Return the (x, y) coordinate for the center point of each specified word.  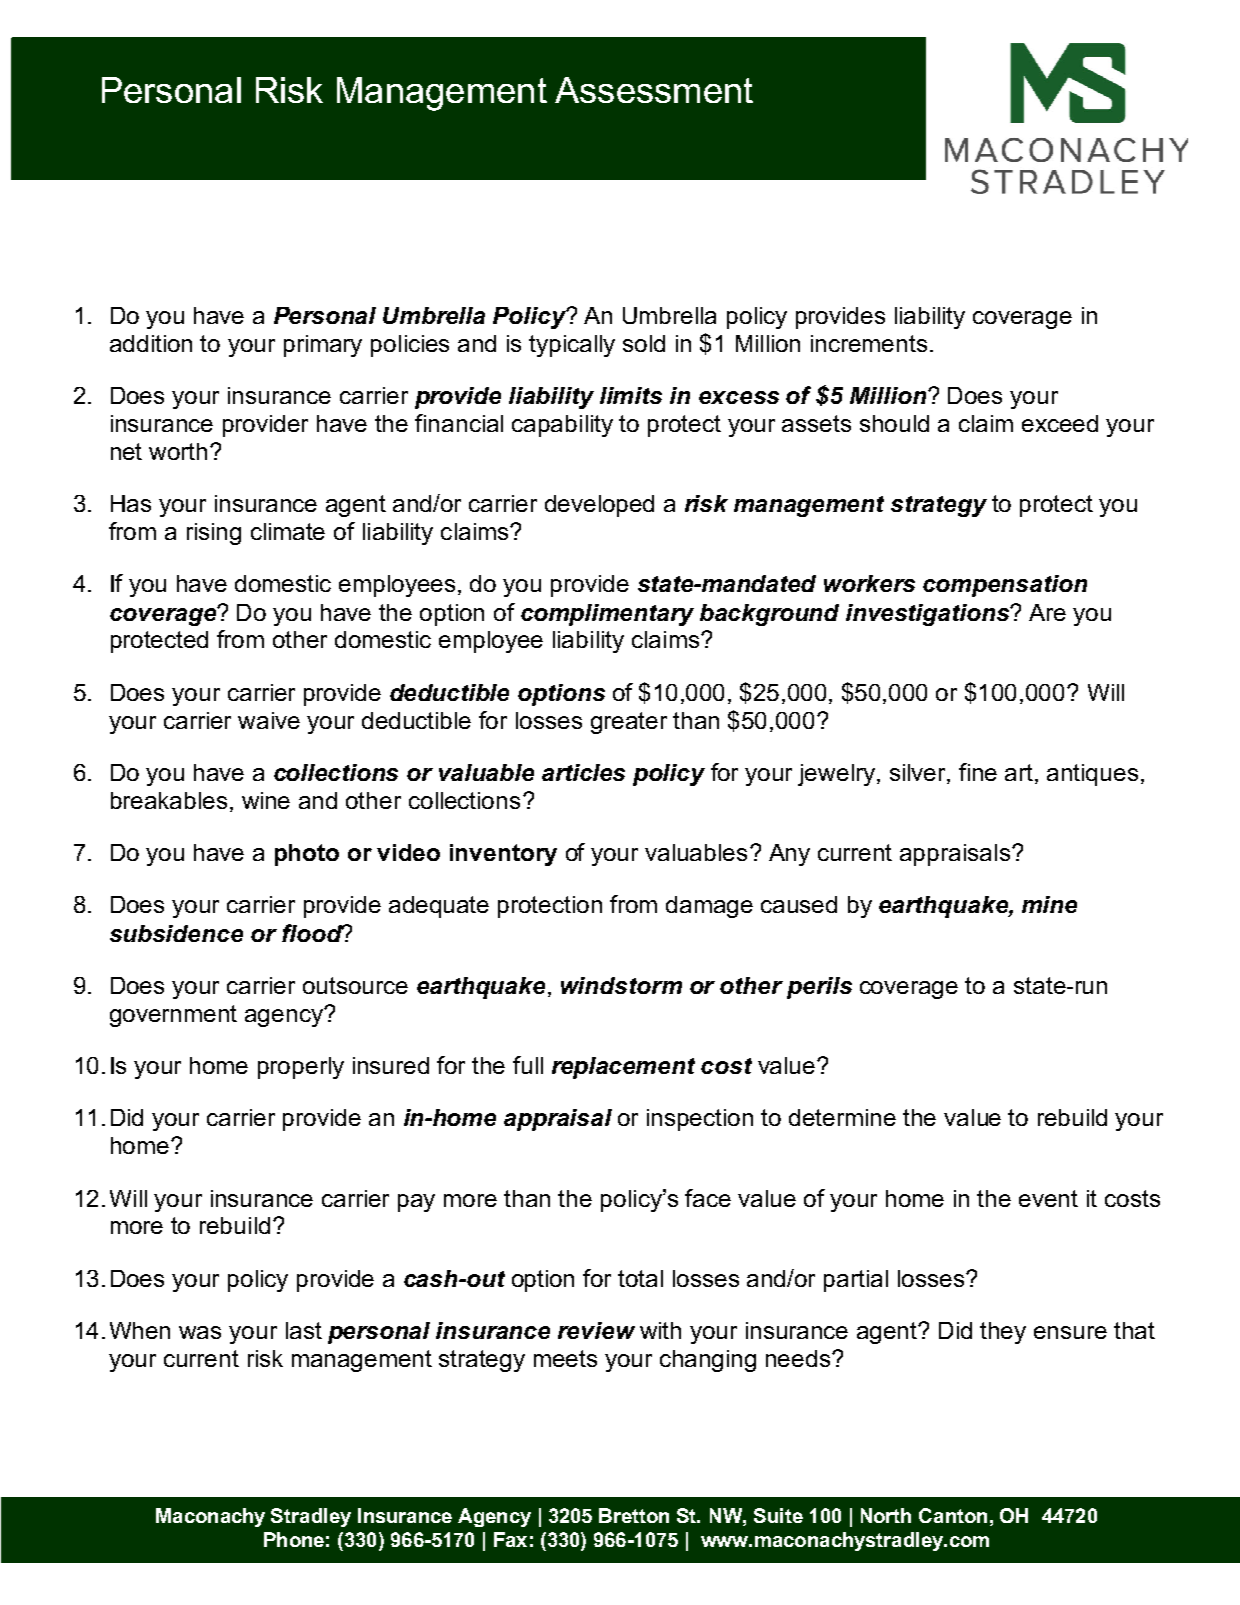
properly (301, 1068)
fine (978, 772)
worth (178, 451)
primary (323, 346)
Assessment (654, 90)
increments (869, 343)
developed (599, 506)
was (200, 1332)
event (1048, 1198)
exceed (1060, 423)
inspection (700, 1120)
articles (583, 772)
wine (266, 800)
